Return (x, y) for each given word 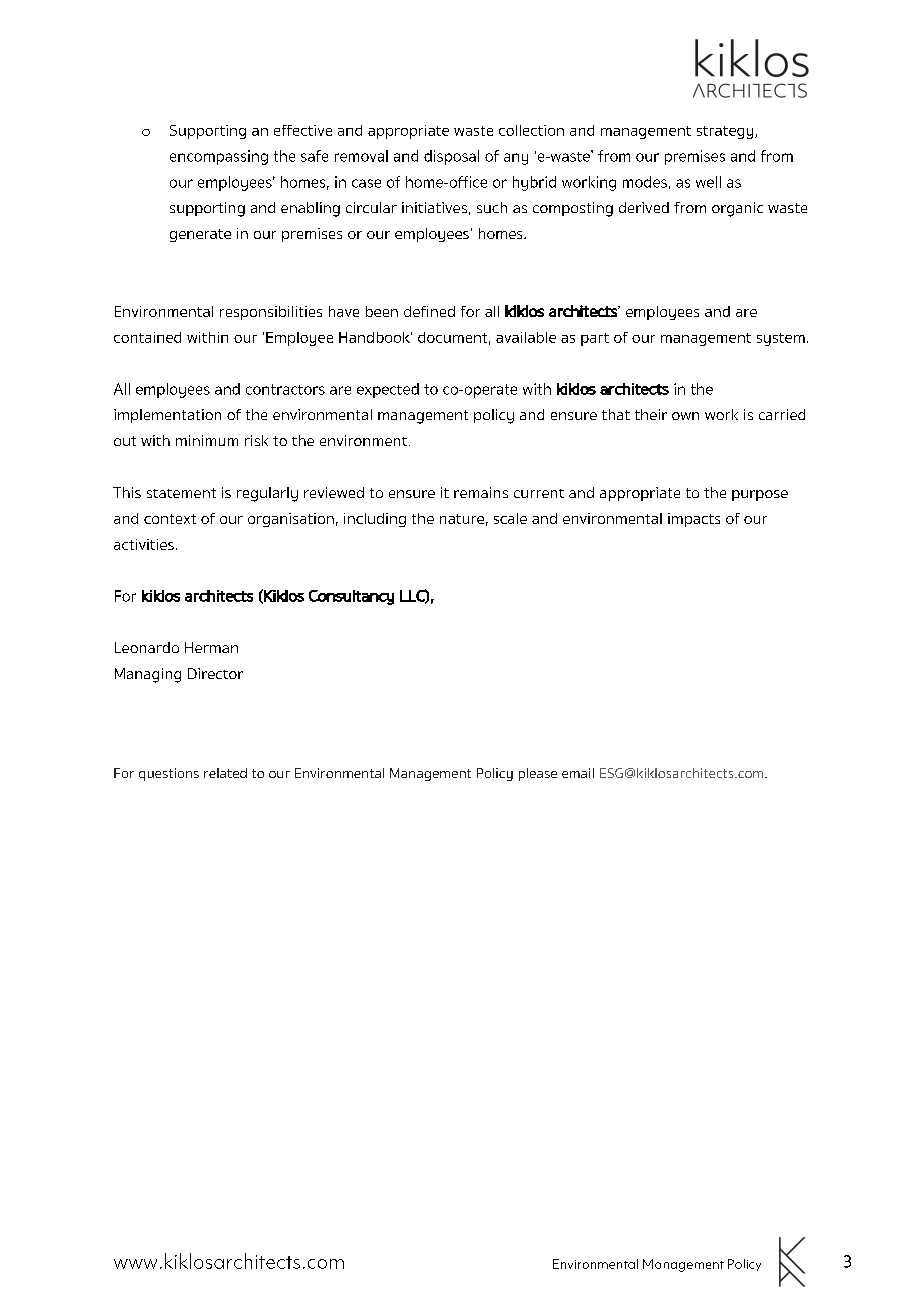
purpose (760, 495)
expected (388, 390)
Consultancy (351, 597)
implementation (167, 416)
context (170, 519)
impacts (694, 520)
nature (462, 519)
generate (200, 235)
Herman (211, 647)
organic (737, 209)
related (225, 773)
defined (429, 311)
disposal (451, 157)
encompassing (219, 157)
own (685, 416)
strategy (726, 132)
